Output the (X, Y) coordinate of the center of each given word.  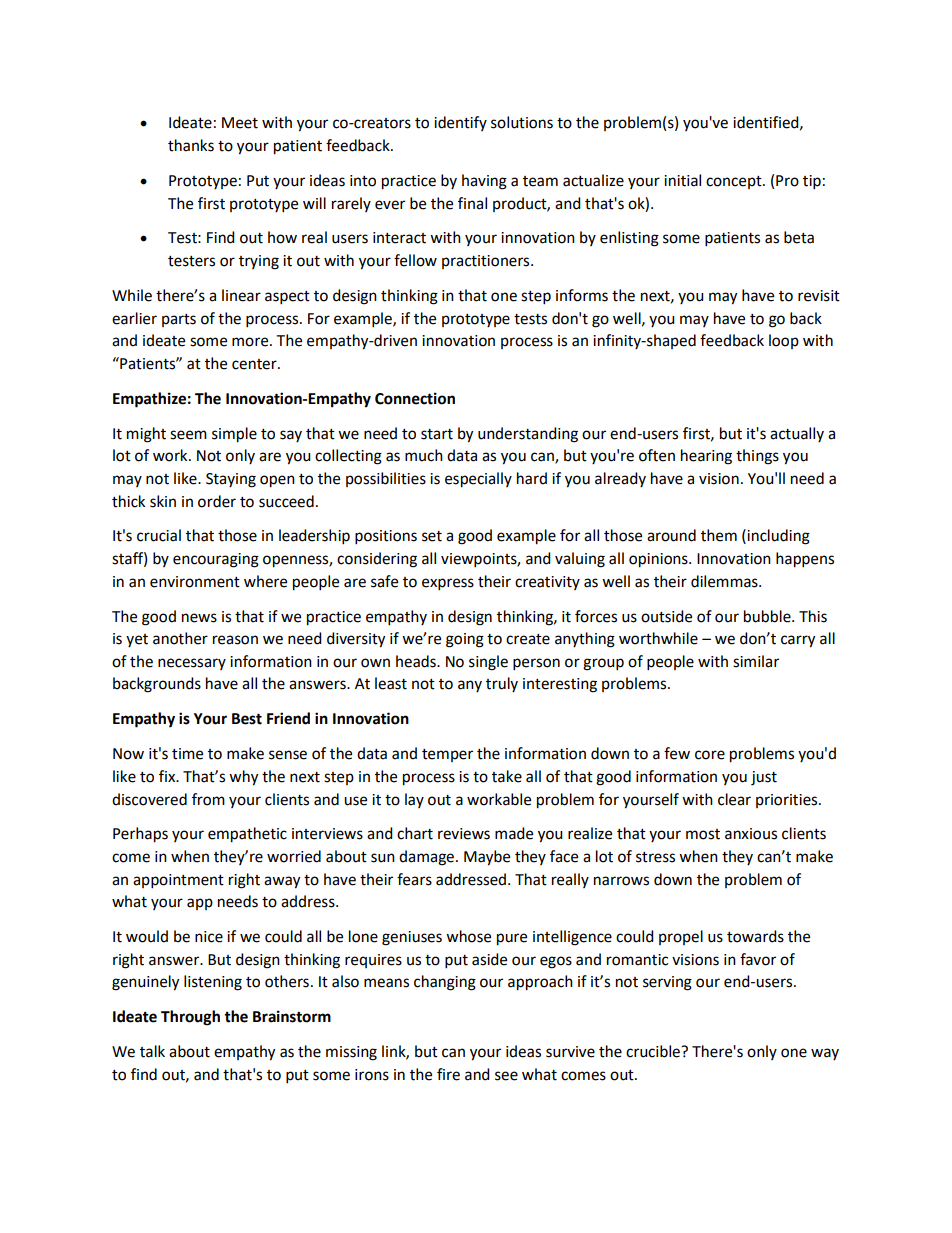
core (710, 755)
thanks (191, 145)
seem (188, 435)
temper (447, 755)
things (757, 457)
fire (448, 1074)
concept (735, 182)
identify (460, 123)
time (187, 754)
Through (190, 1018)
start (437, 434)
